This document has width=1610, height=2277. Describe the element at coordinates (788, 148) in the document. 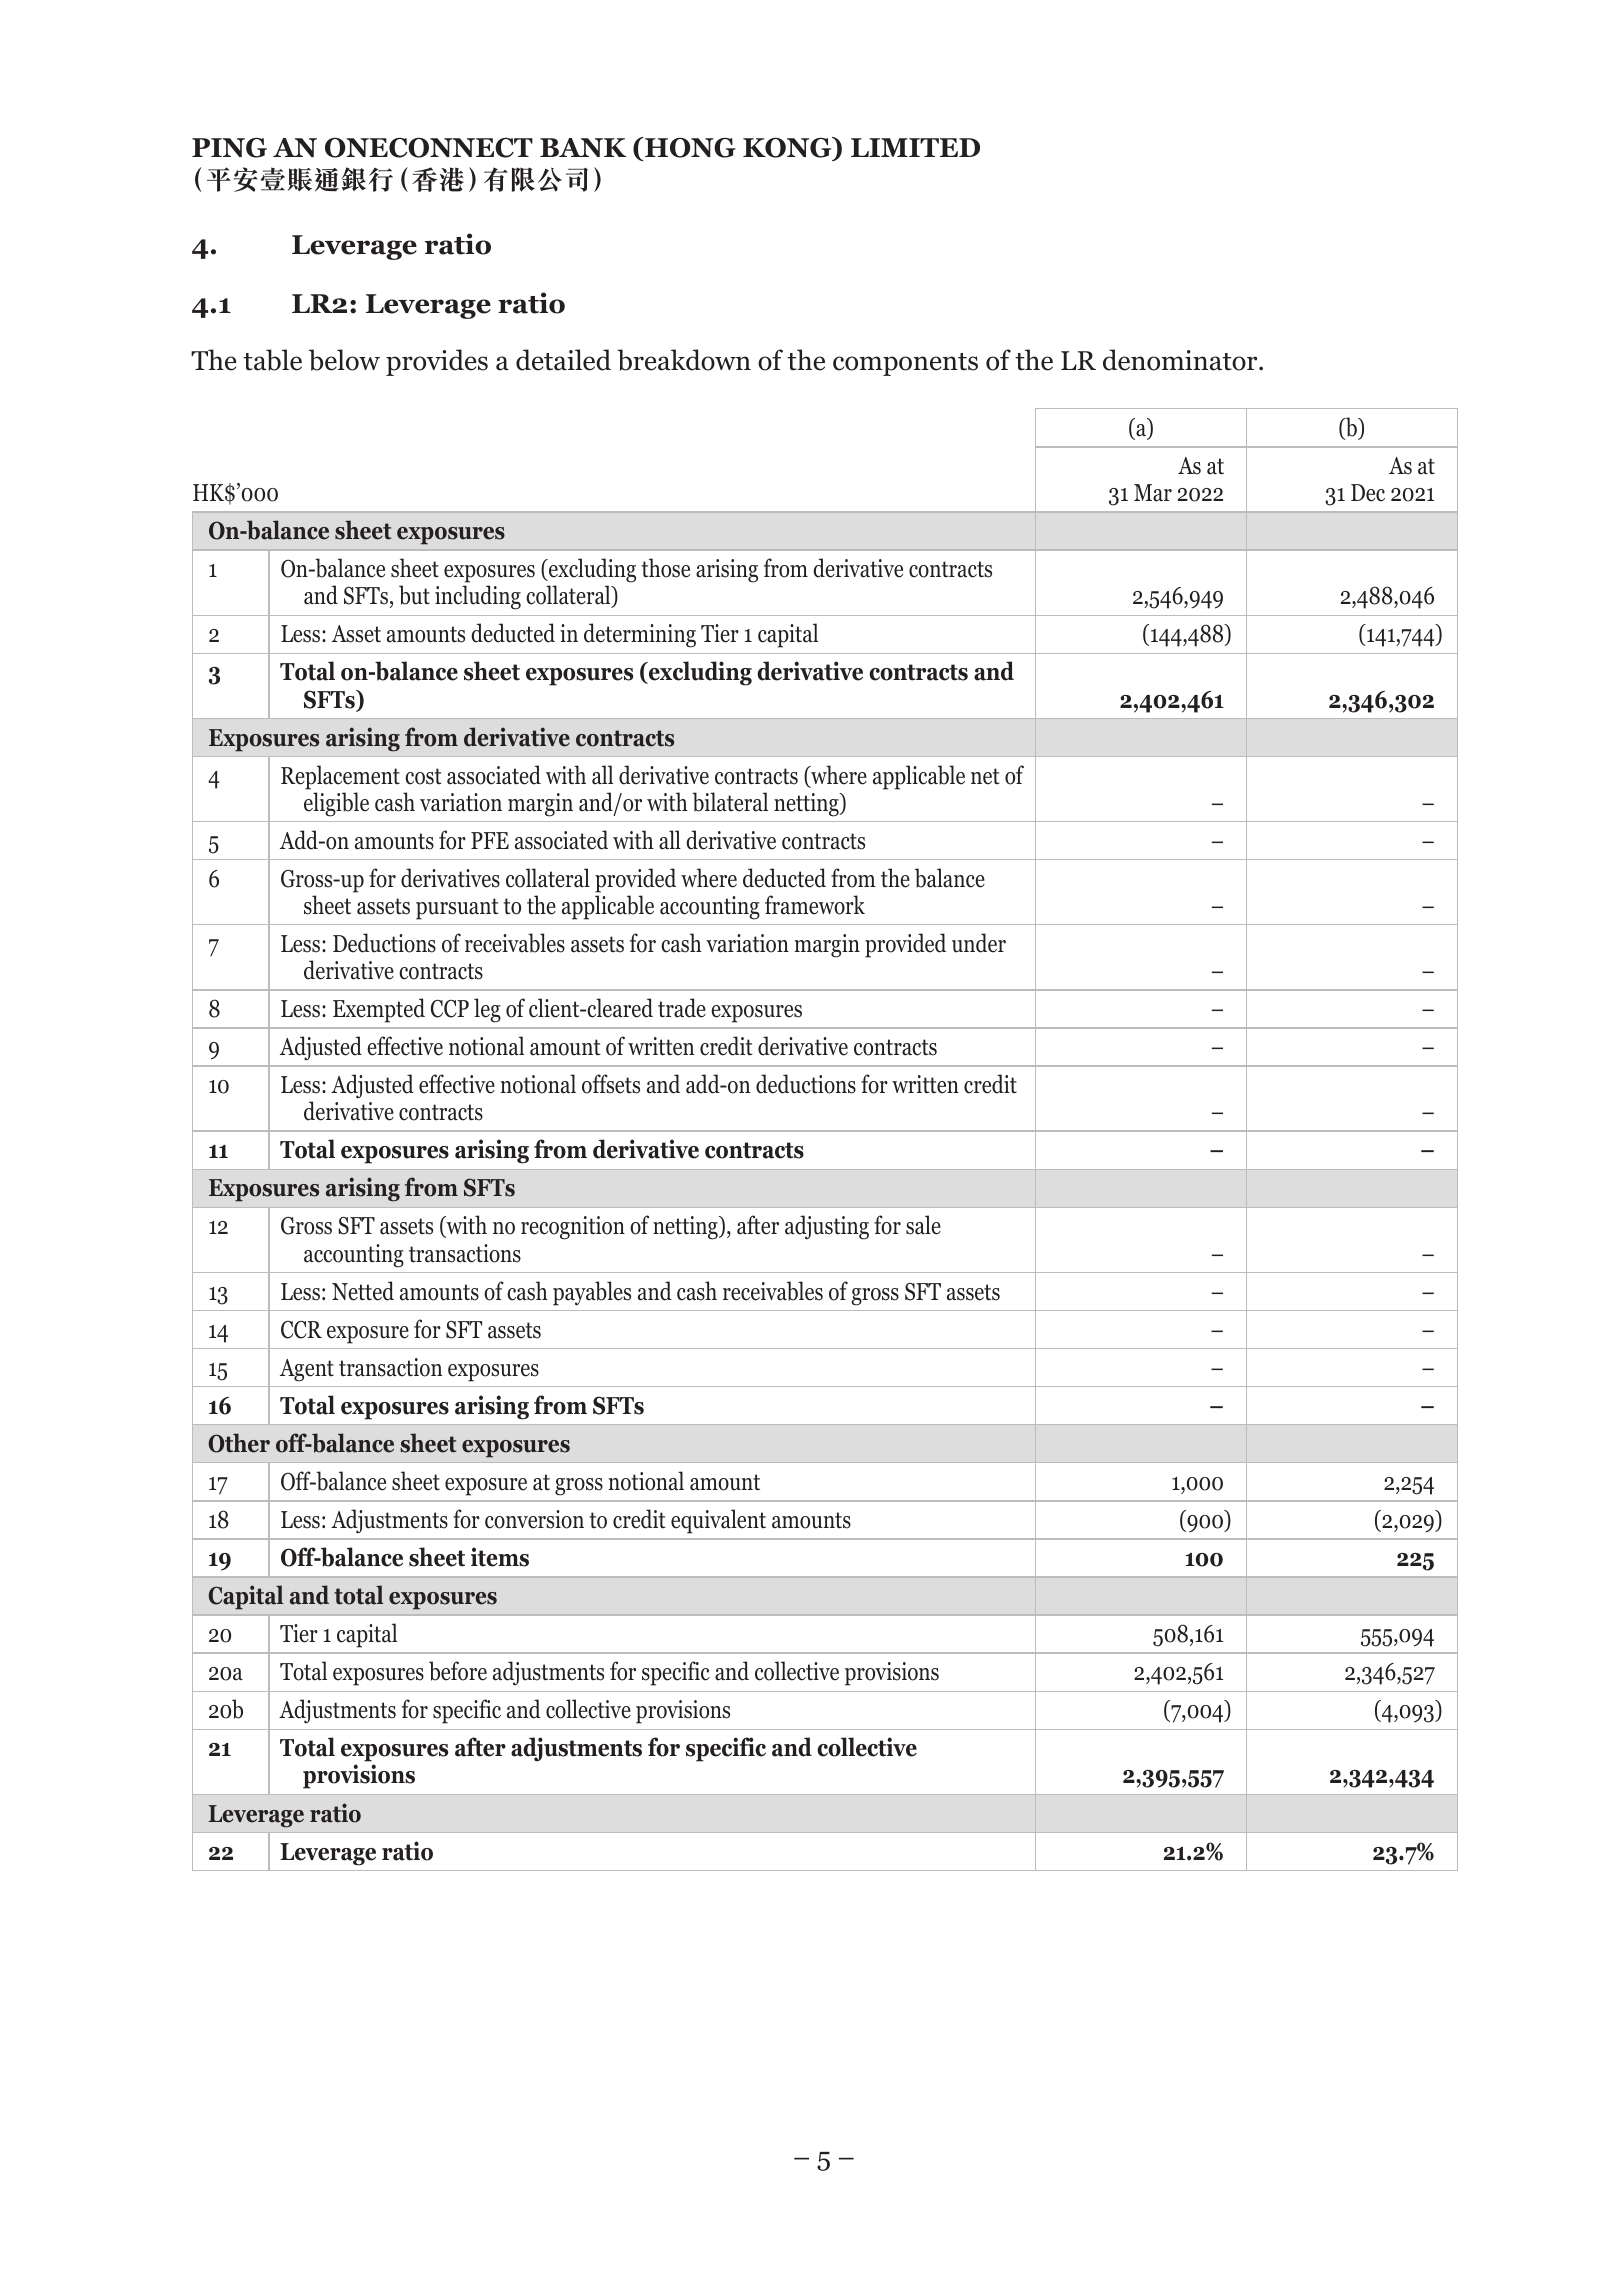

I see `KONG` at that location.
